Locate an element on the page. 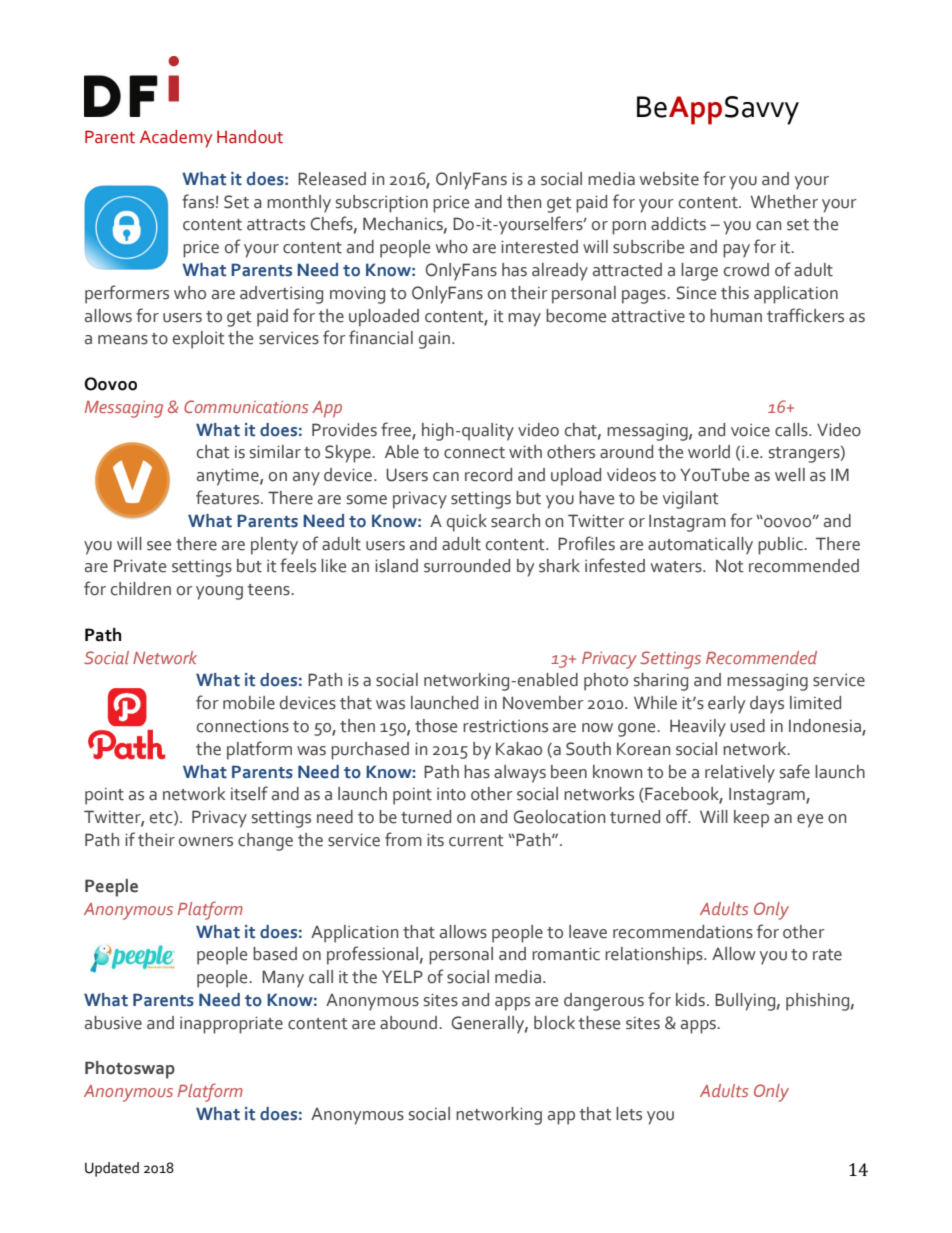  Updated is located at coordinates (112, 1169).
